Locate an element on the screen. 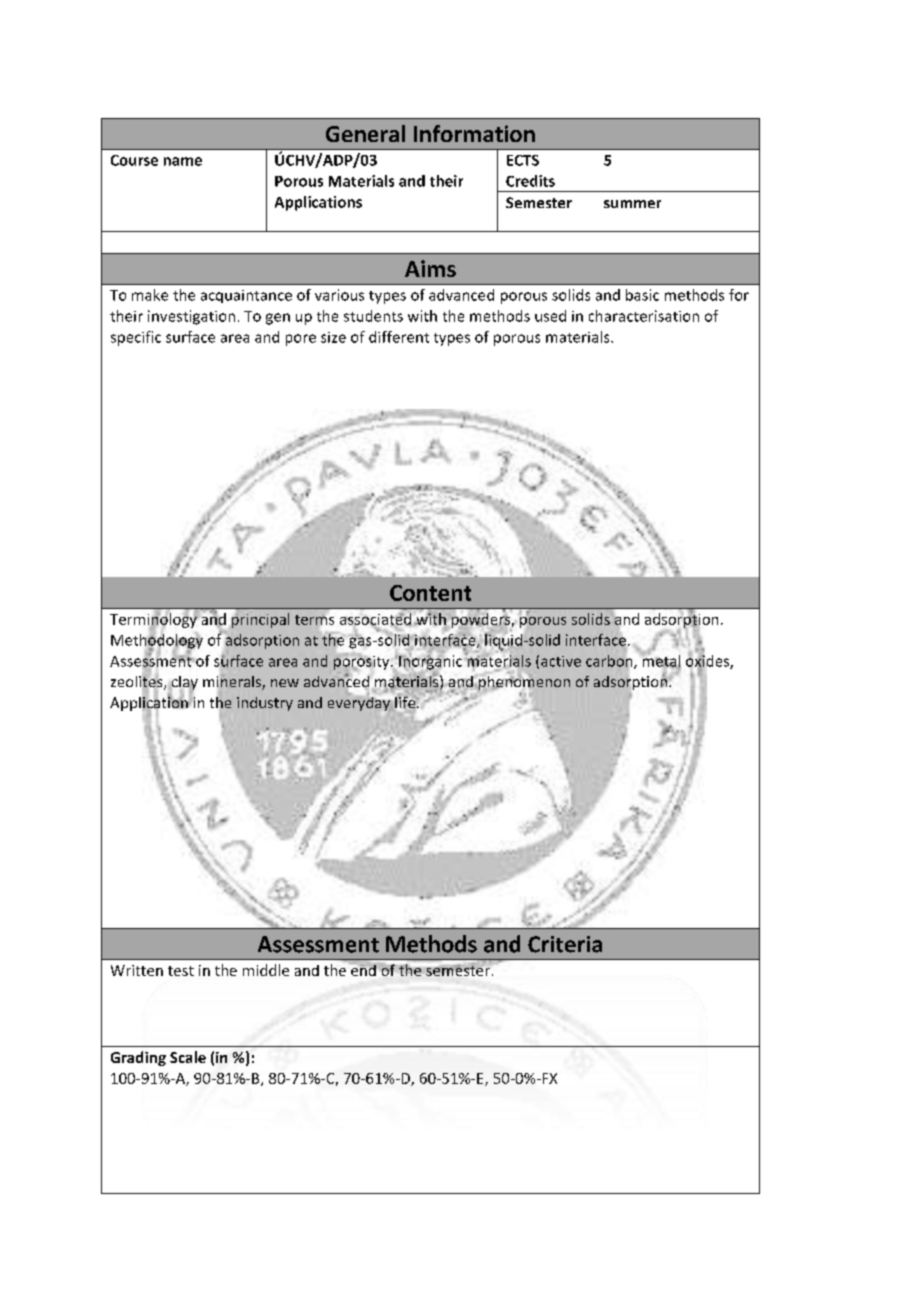 The width and height of the screenshot is (924, 1308). Content is located at coordinates (430, 593).
